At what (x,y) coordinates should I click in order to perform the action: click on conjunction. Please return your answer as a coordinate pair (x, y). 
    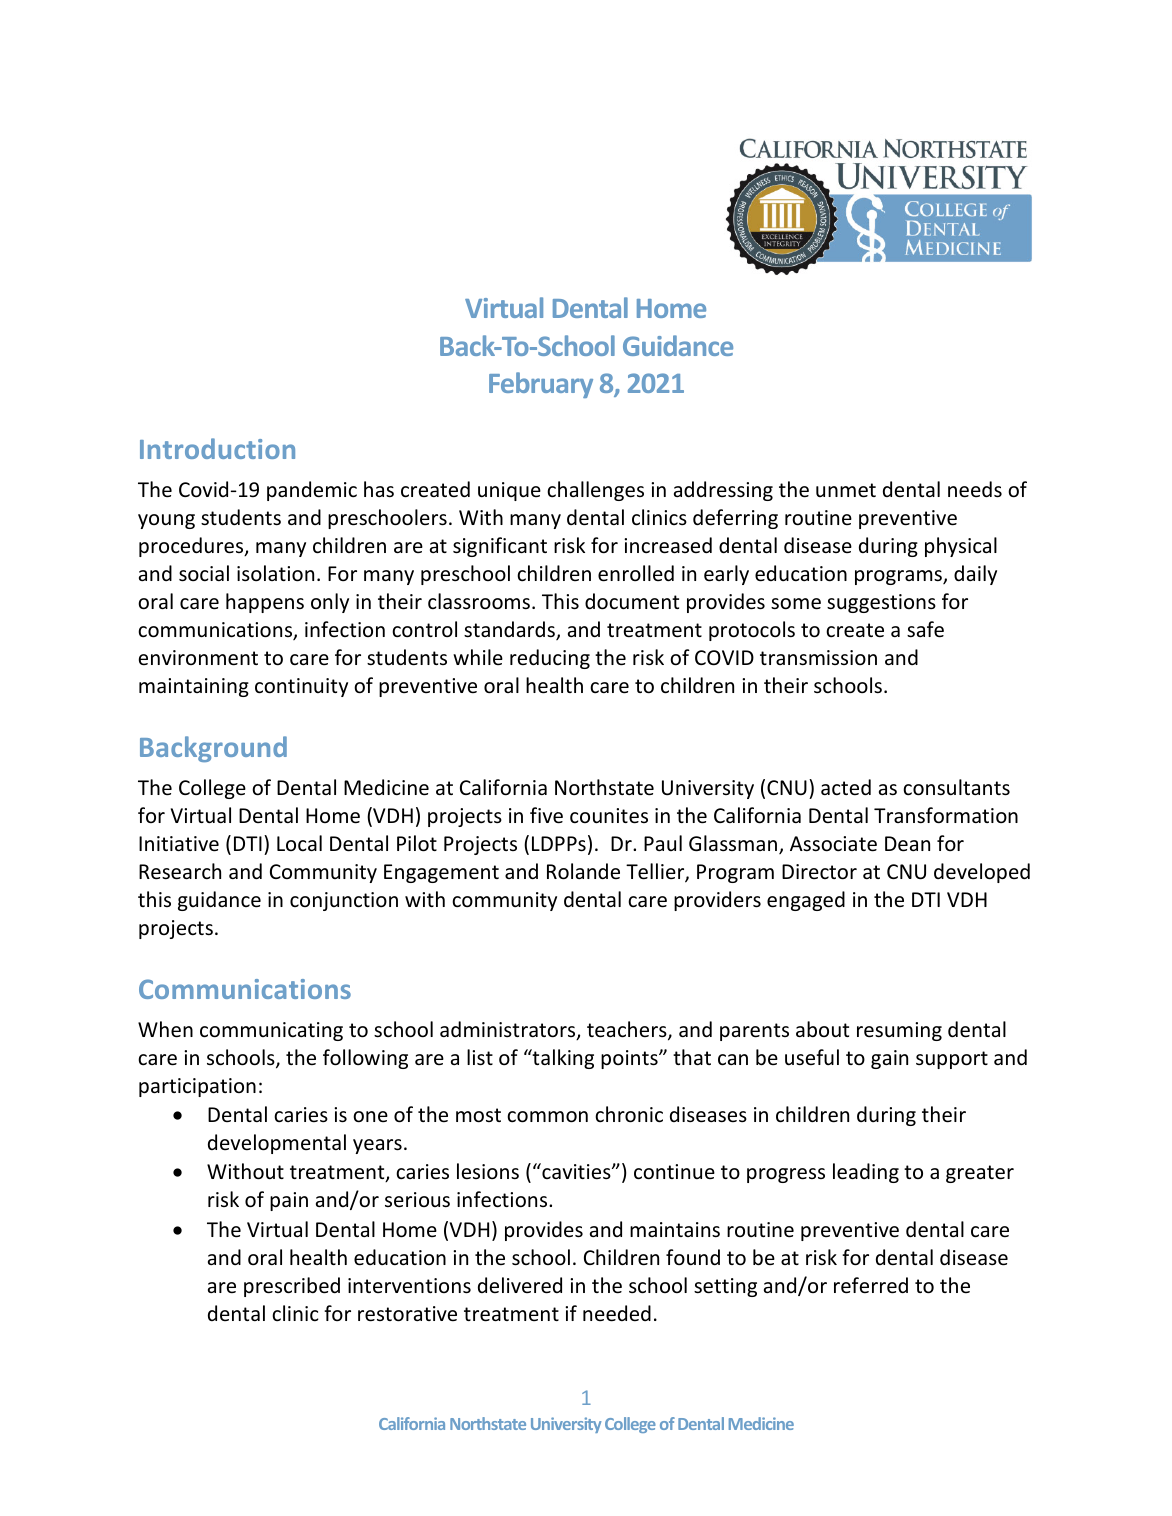
    Looking at the image, I should click on (344, 901).
